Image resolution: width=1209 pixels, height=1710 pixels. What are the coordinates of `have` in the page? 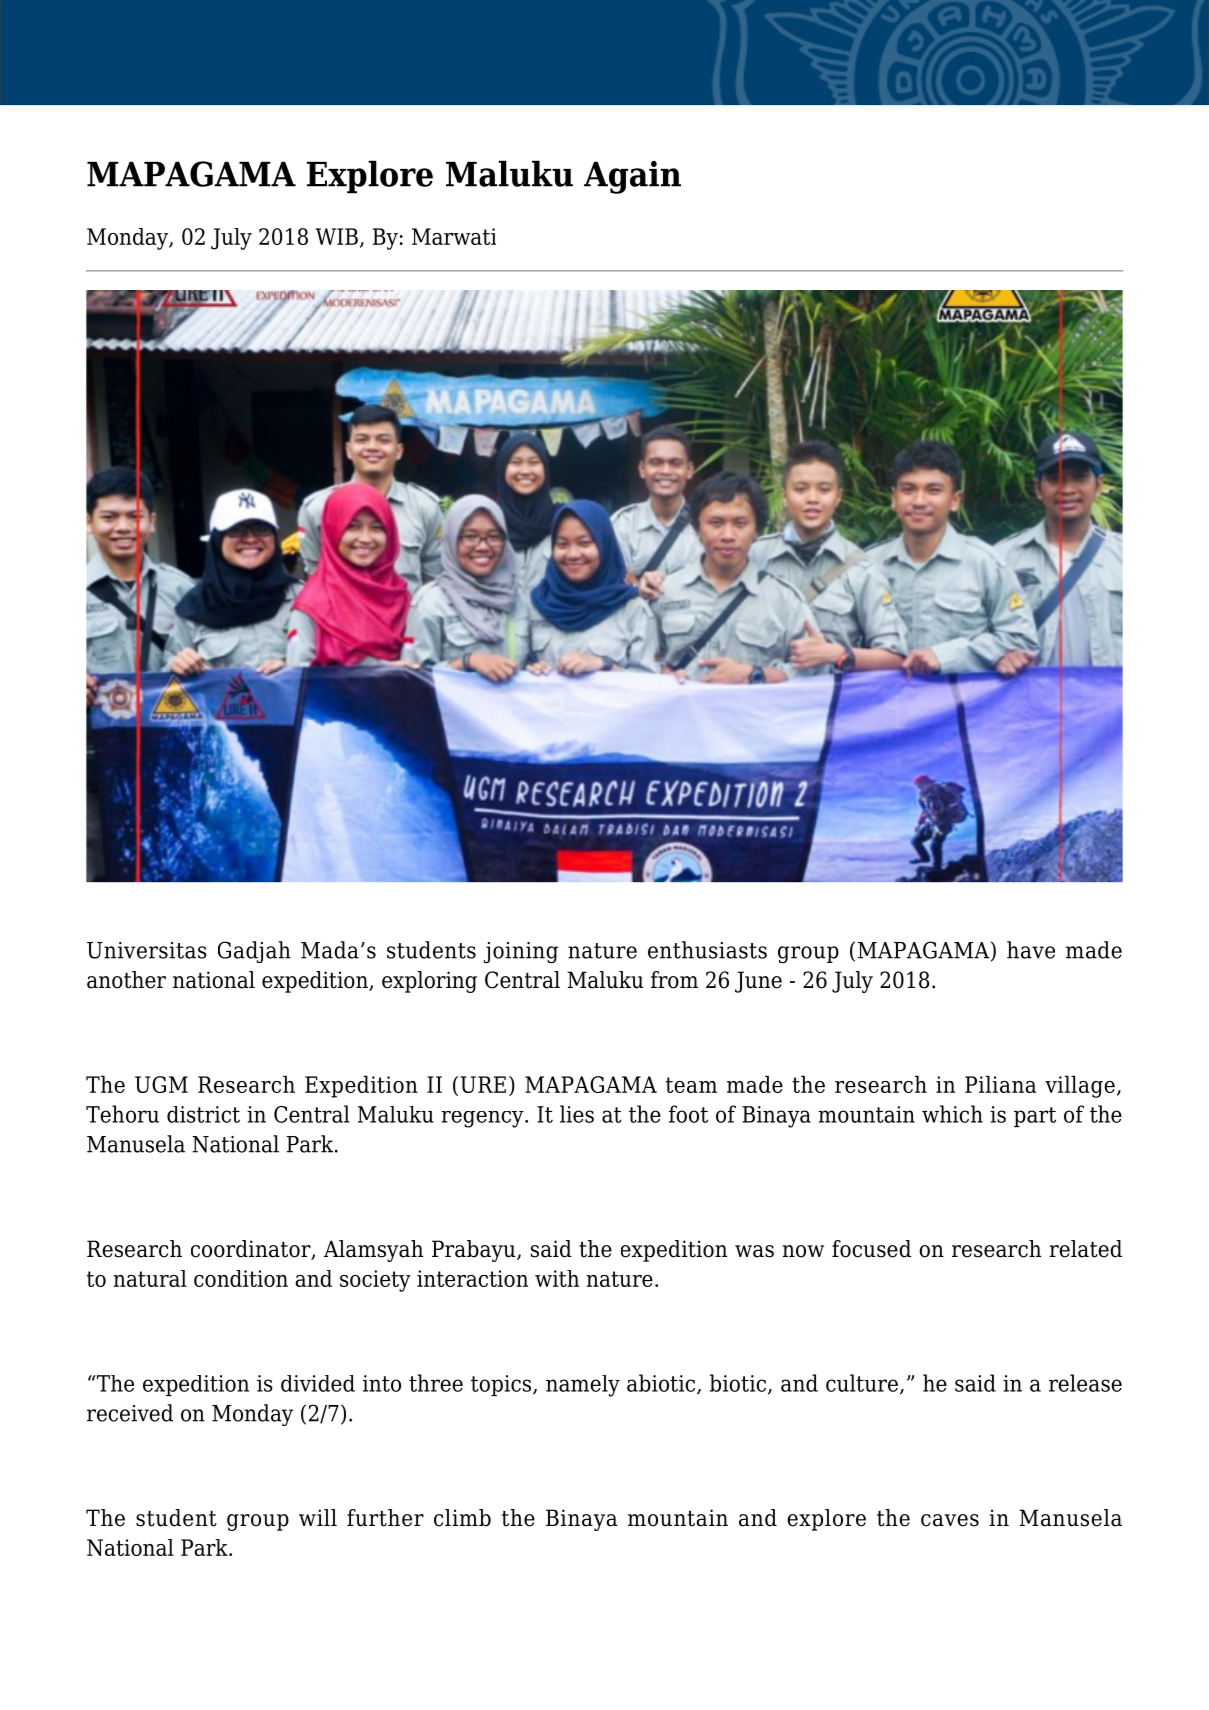 It's located at (1031, 950).
